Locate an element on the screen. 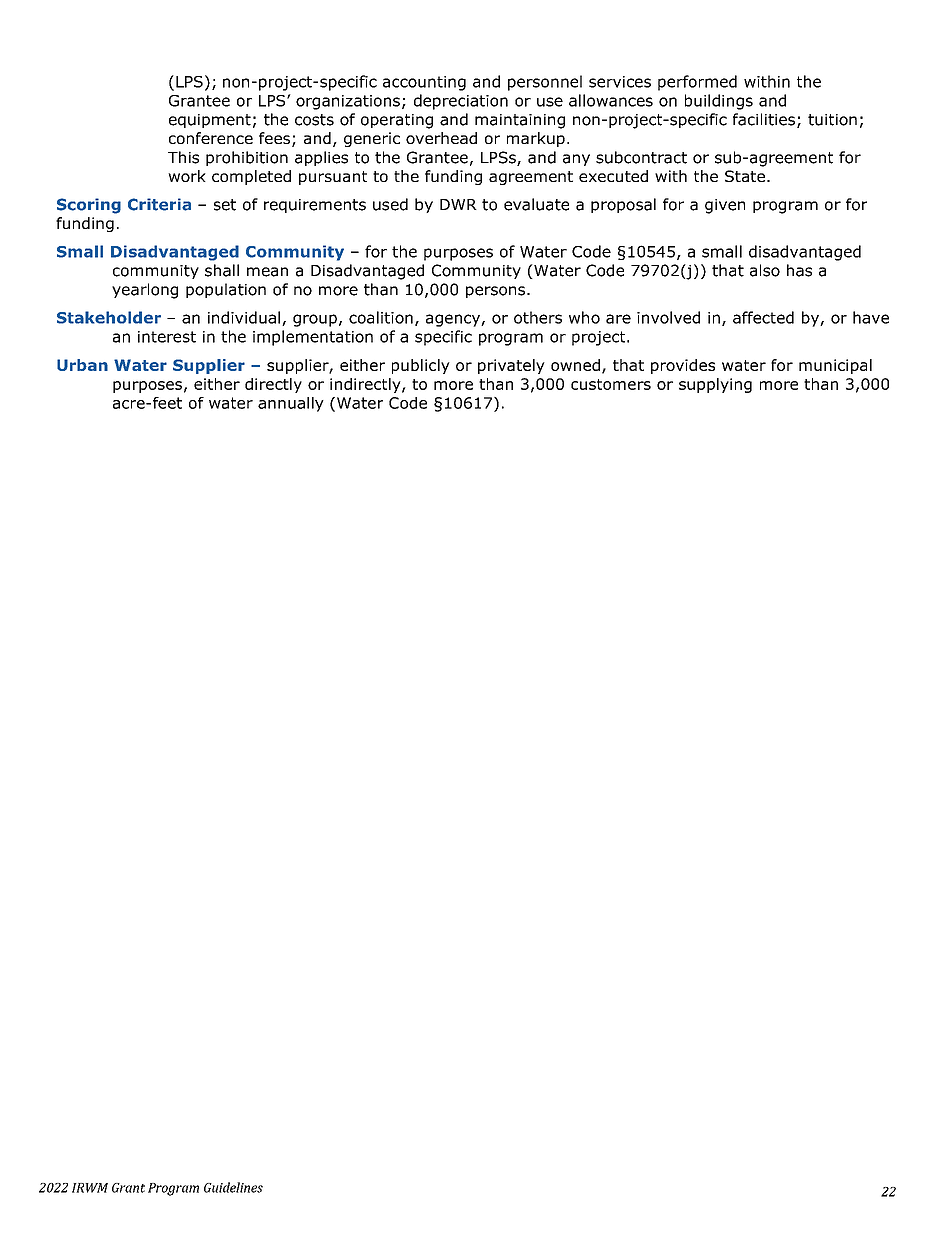 The width and height of the screenshot is (952, 1233). facilities is located at coordinates (764, 119).
